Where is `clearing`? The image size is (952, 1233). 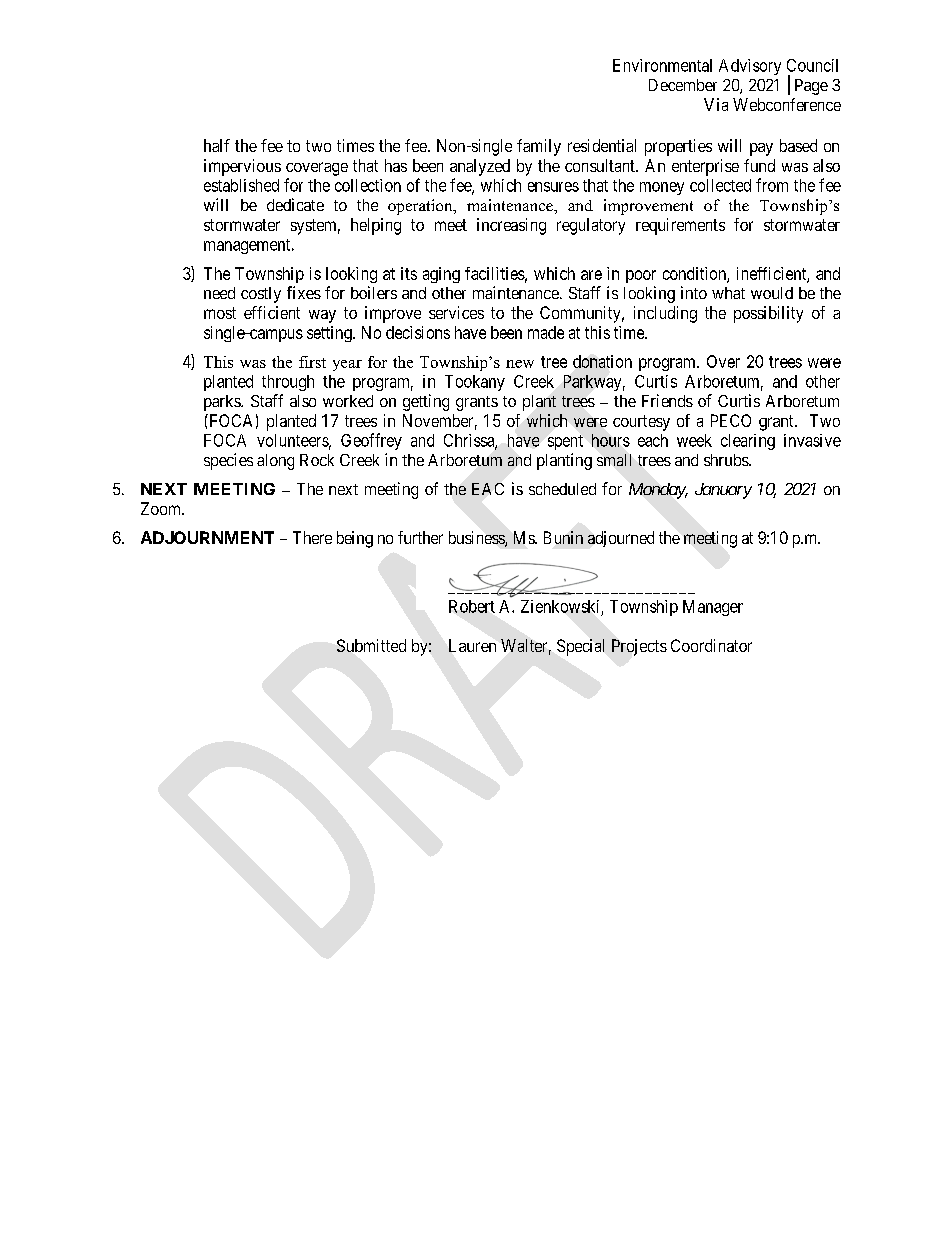
clearing is located at coordinates (748, 442).
